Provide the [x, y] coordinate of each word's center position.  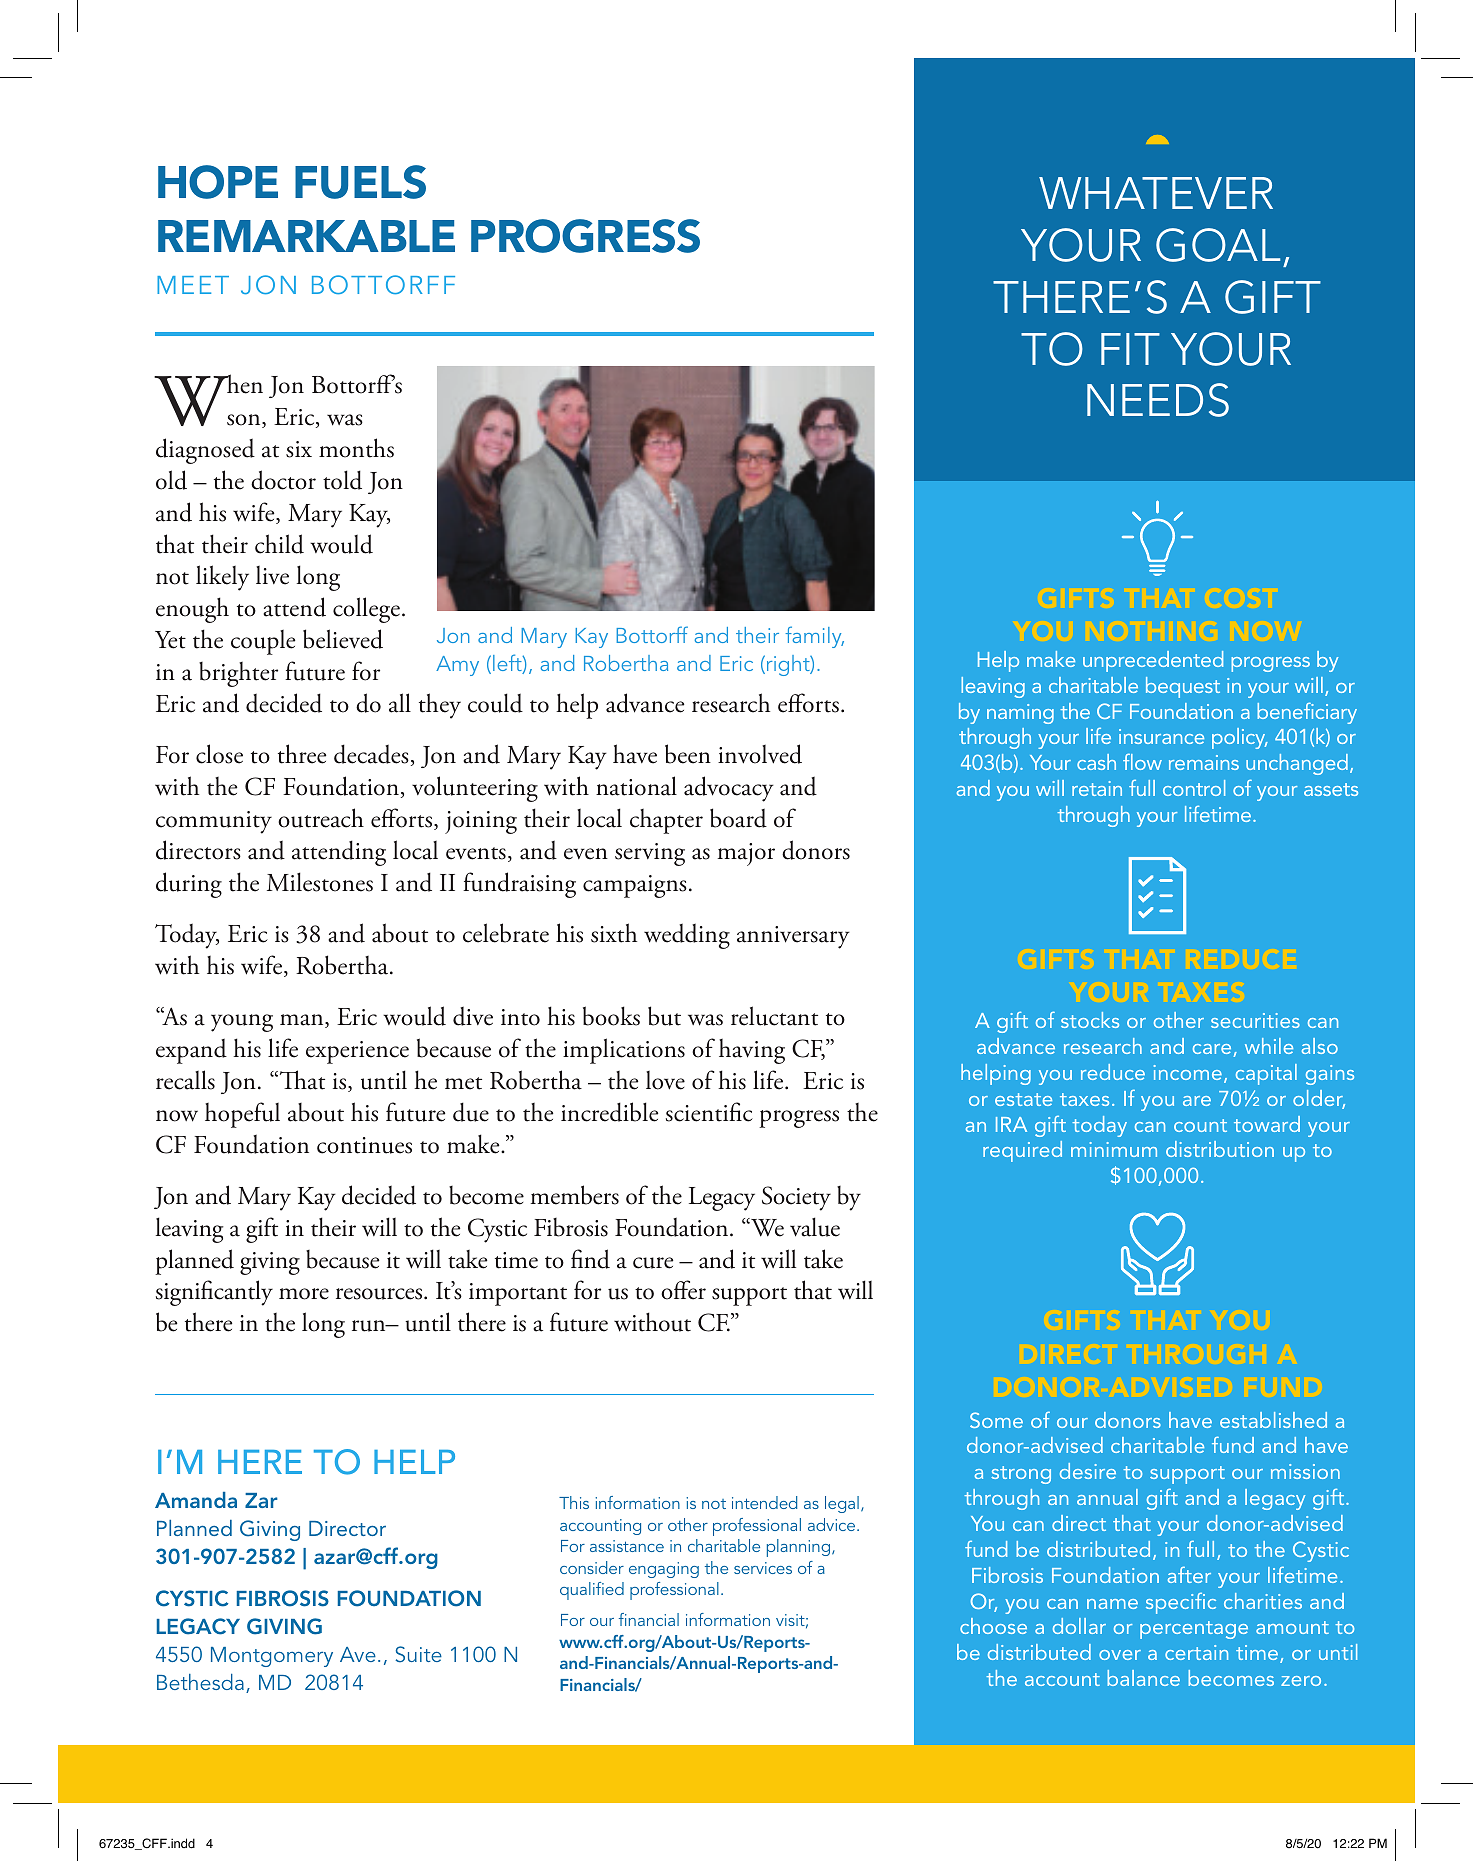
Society [796, 1198]
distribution [1220, 1149]
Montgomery [272, 1657]
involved [760, 754]
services [763, 1568]
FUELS [360, 182]
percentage [1194, 1630]
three [302, 754]
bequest [1183, 687]
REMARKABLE [306, 236]
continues [364, 1145]
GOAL [1218, 245]
